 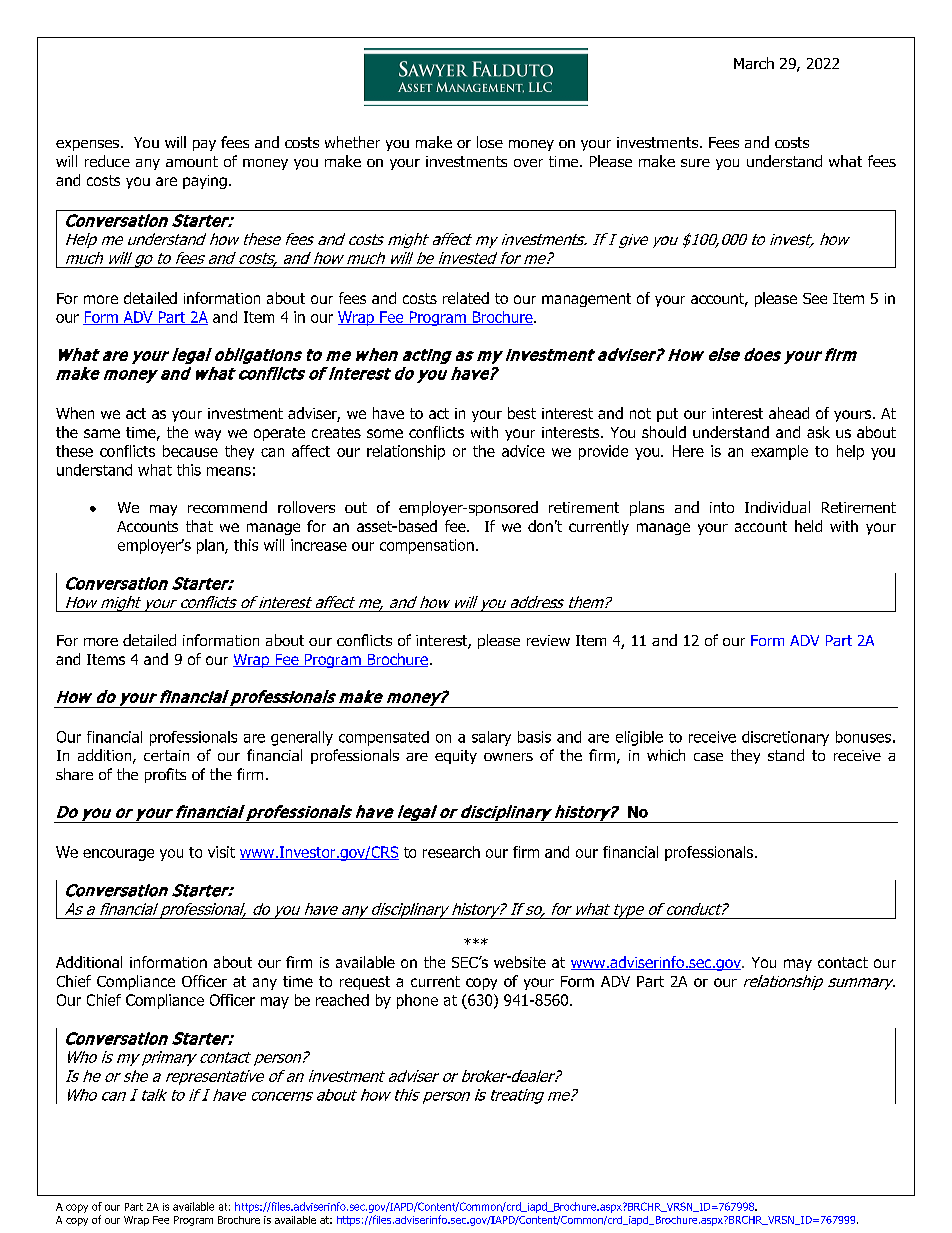 I want to click on reached, so click(x=342, y=1000).
